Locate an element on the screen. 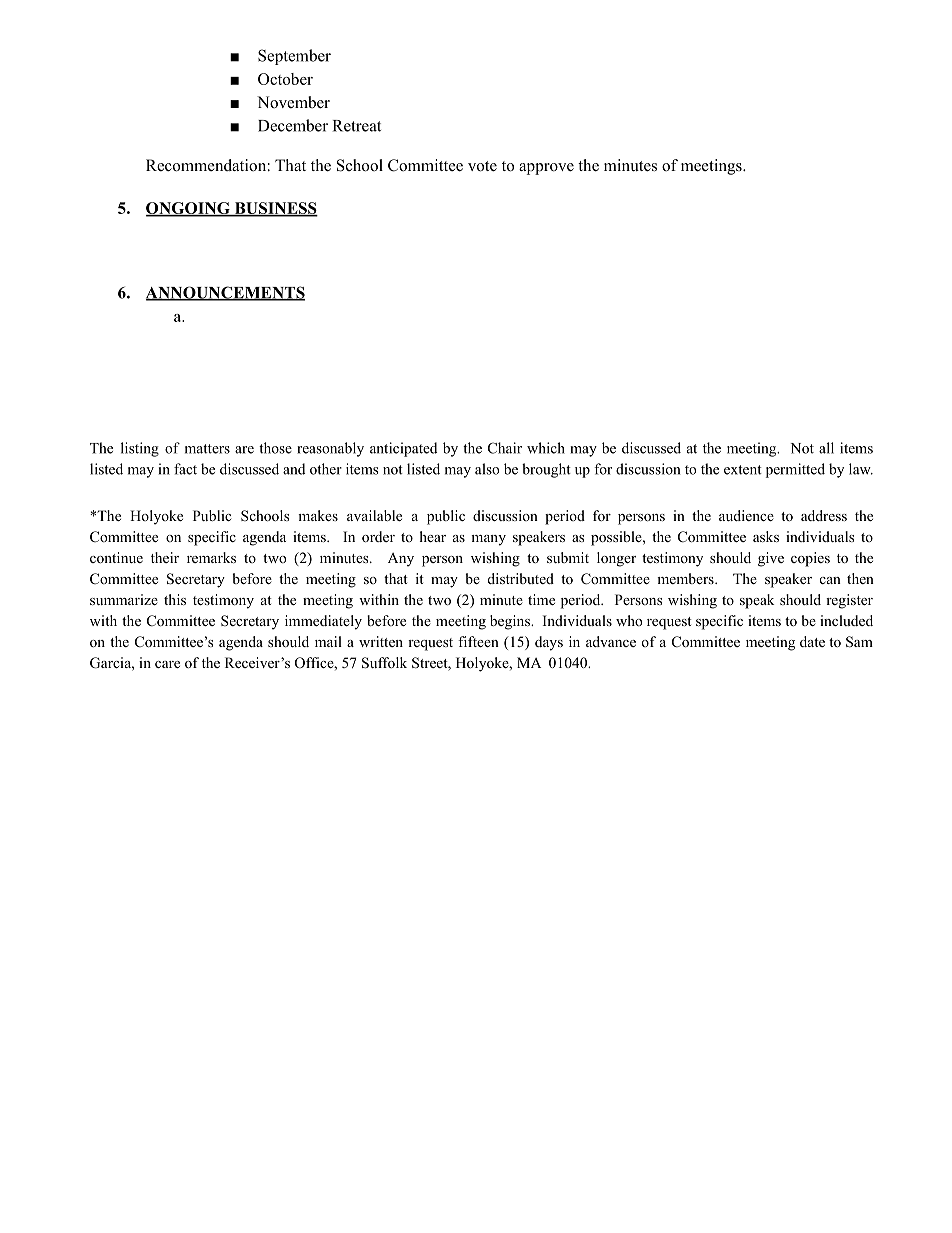 This screenshot has width=952, height=1233. all is located at coordinates (826, 448).
